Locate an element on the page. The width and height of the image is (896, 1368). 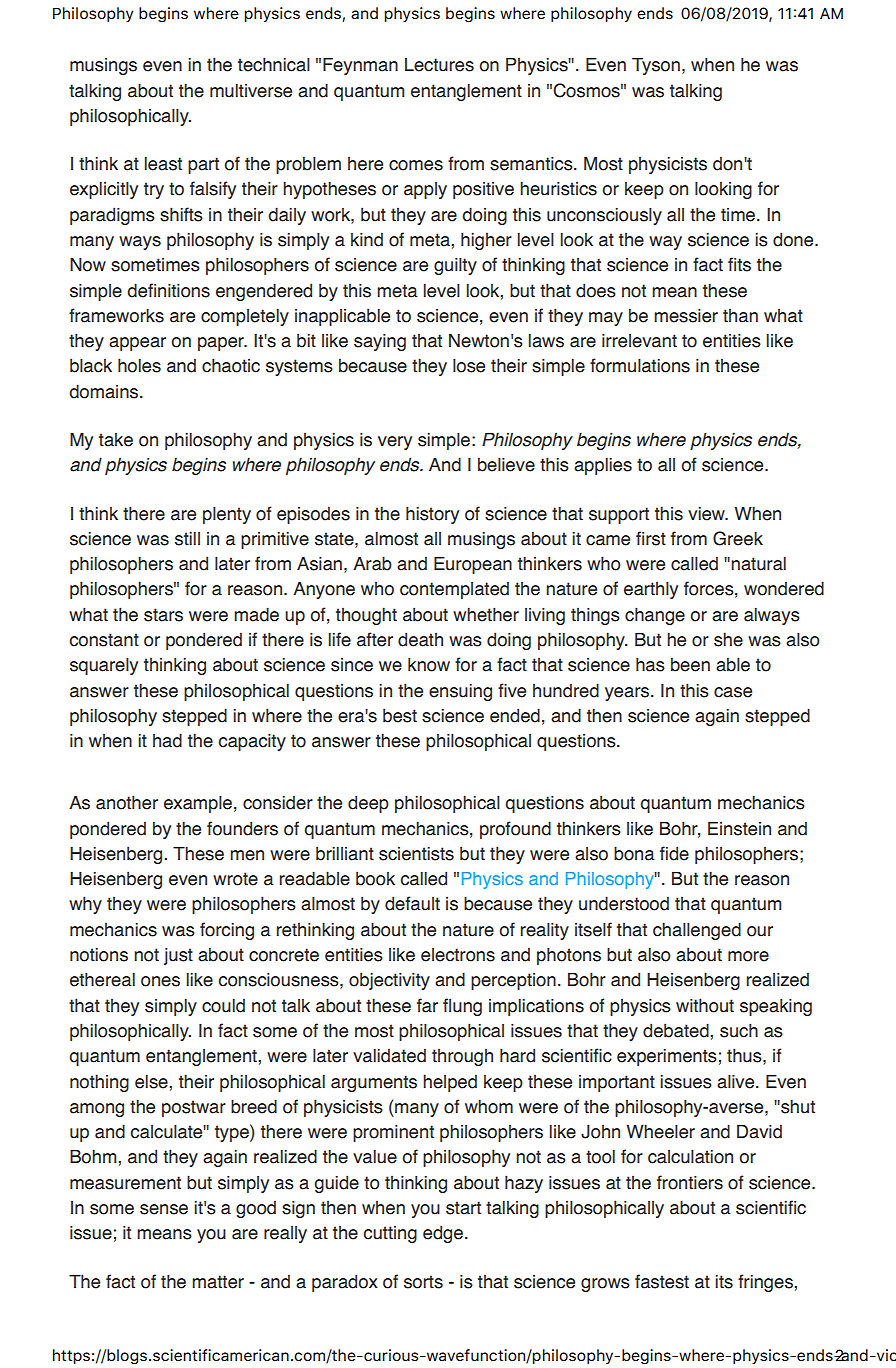
squarely is located at coordinates (104, 666).
